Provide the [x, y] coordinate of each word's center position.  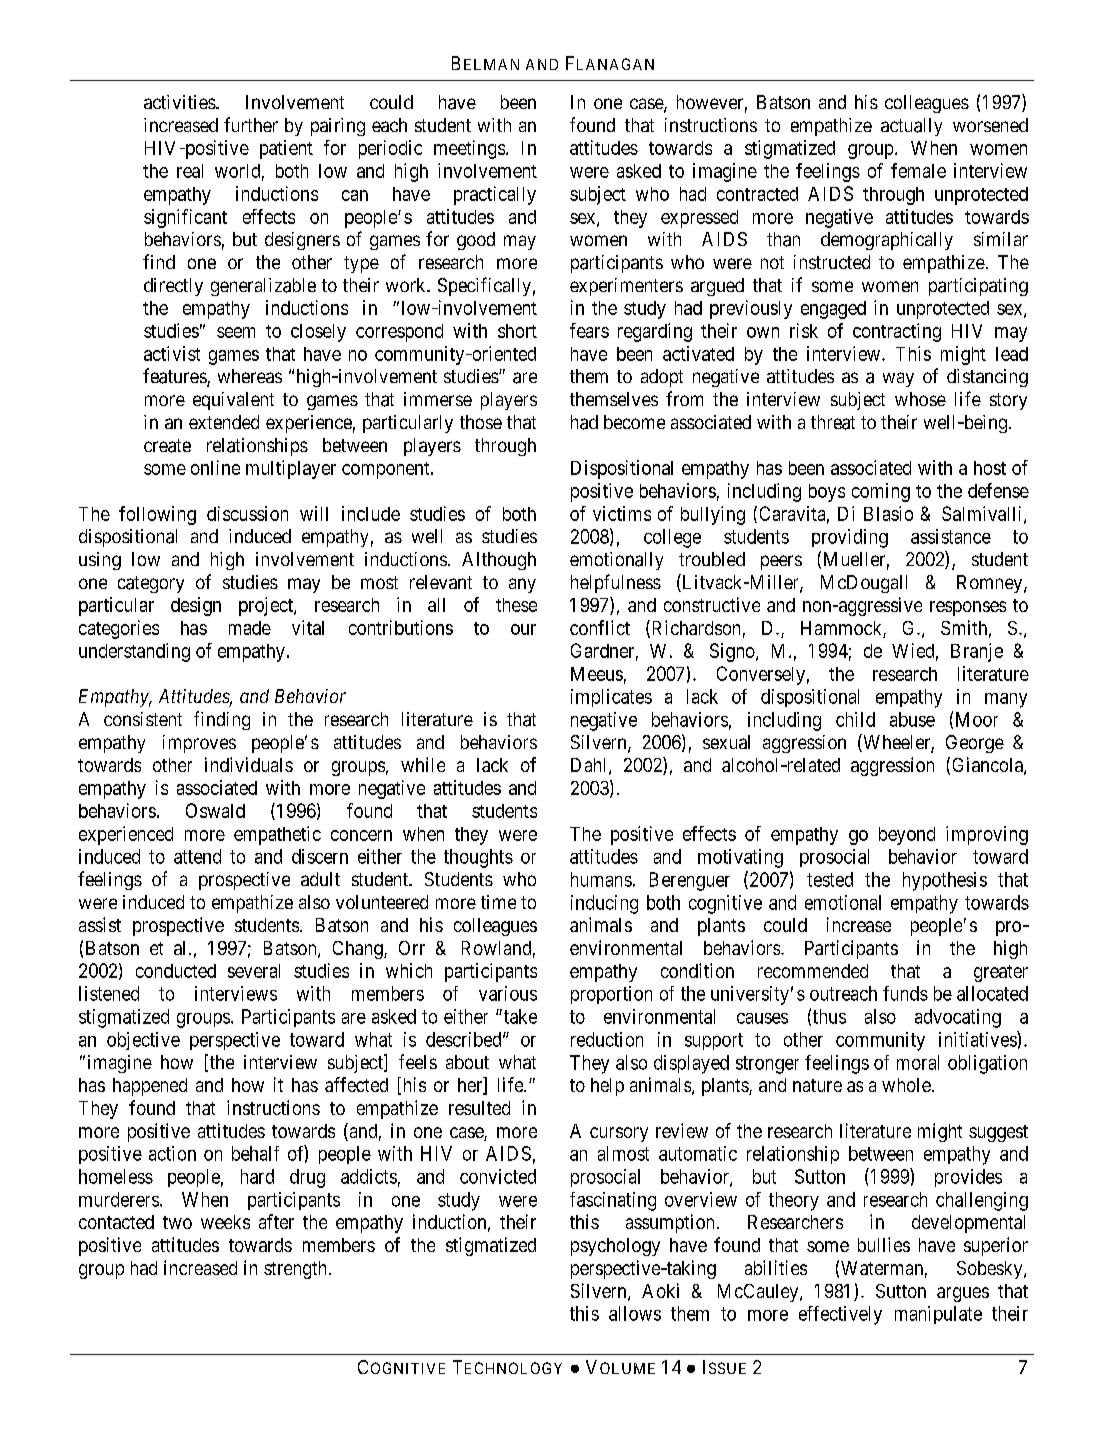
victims [622, 513]
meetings [469, 149]
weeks [225, 1222]
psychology [615, 1247]
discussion [247, 513]
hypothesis [945, 881]
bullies [884, 1244]
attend [197, 856]
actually [911, 127]
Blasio [888, 513]
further [251, 124]
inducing [604, 904]
